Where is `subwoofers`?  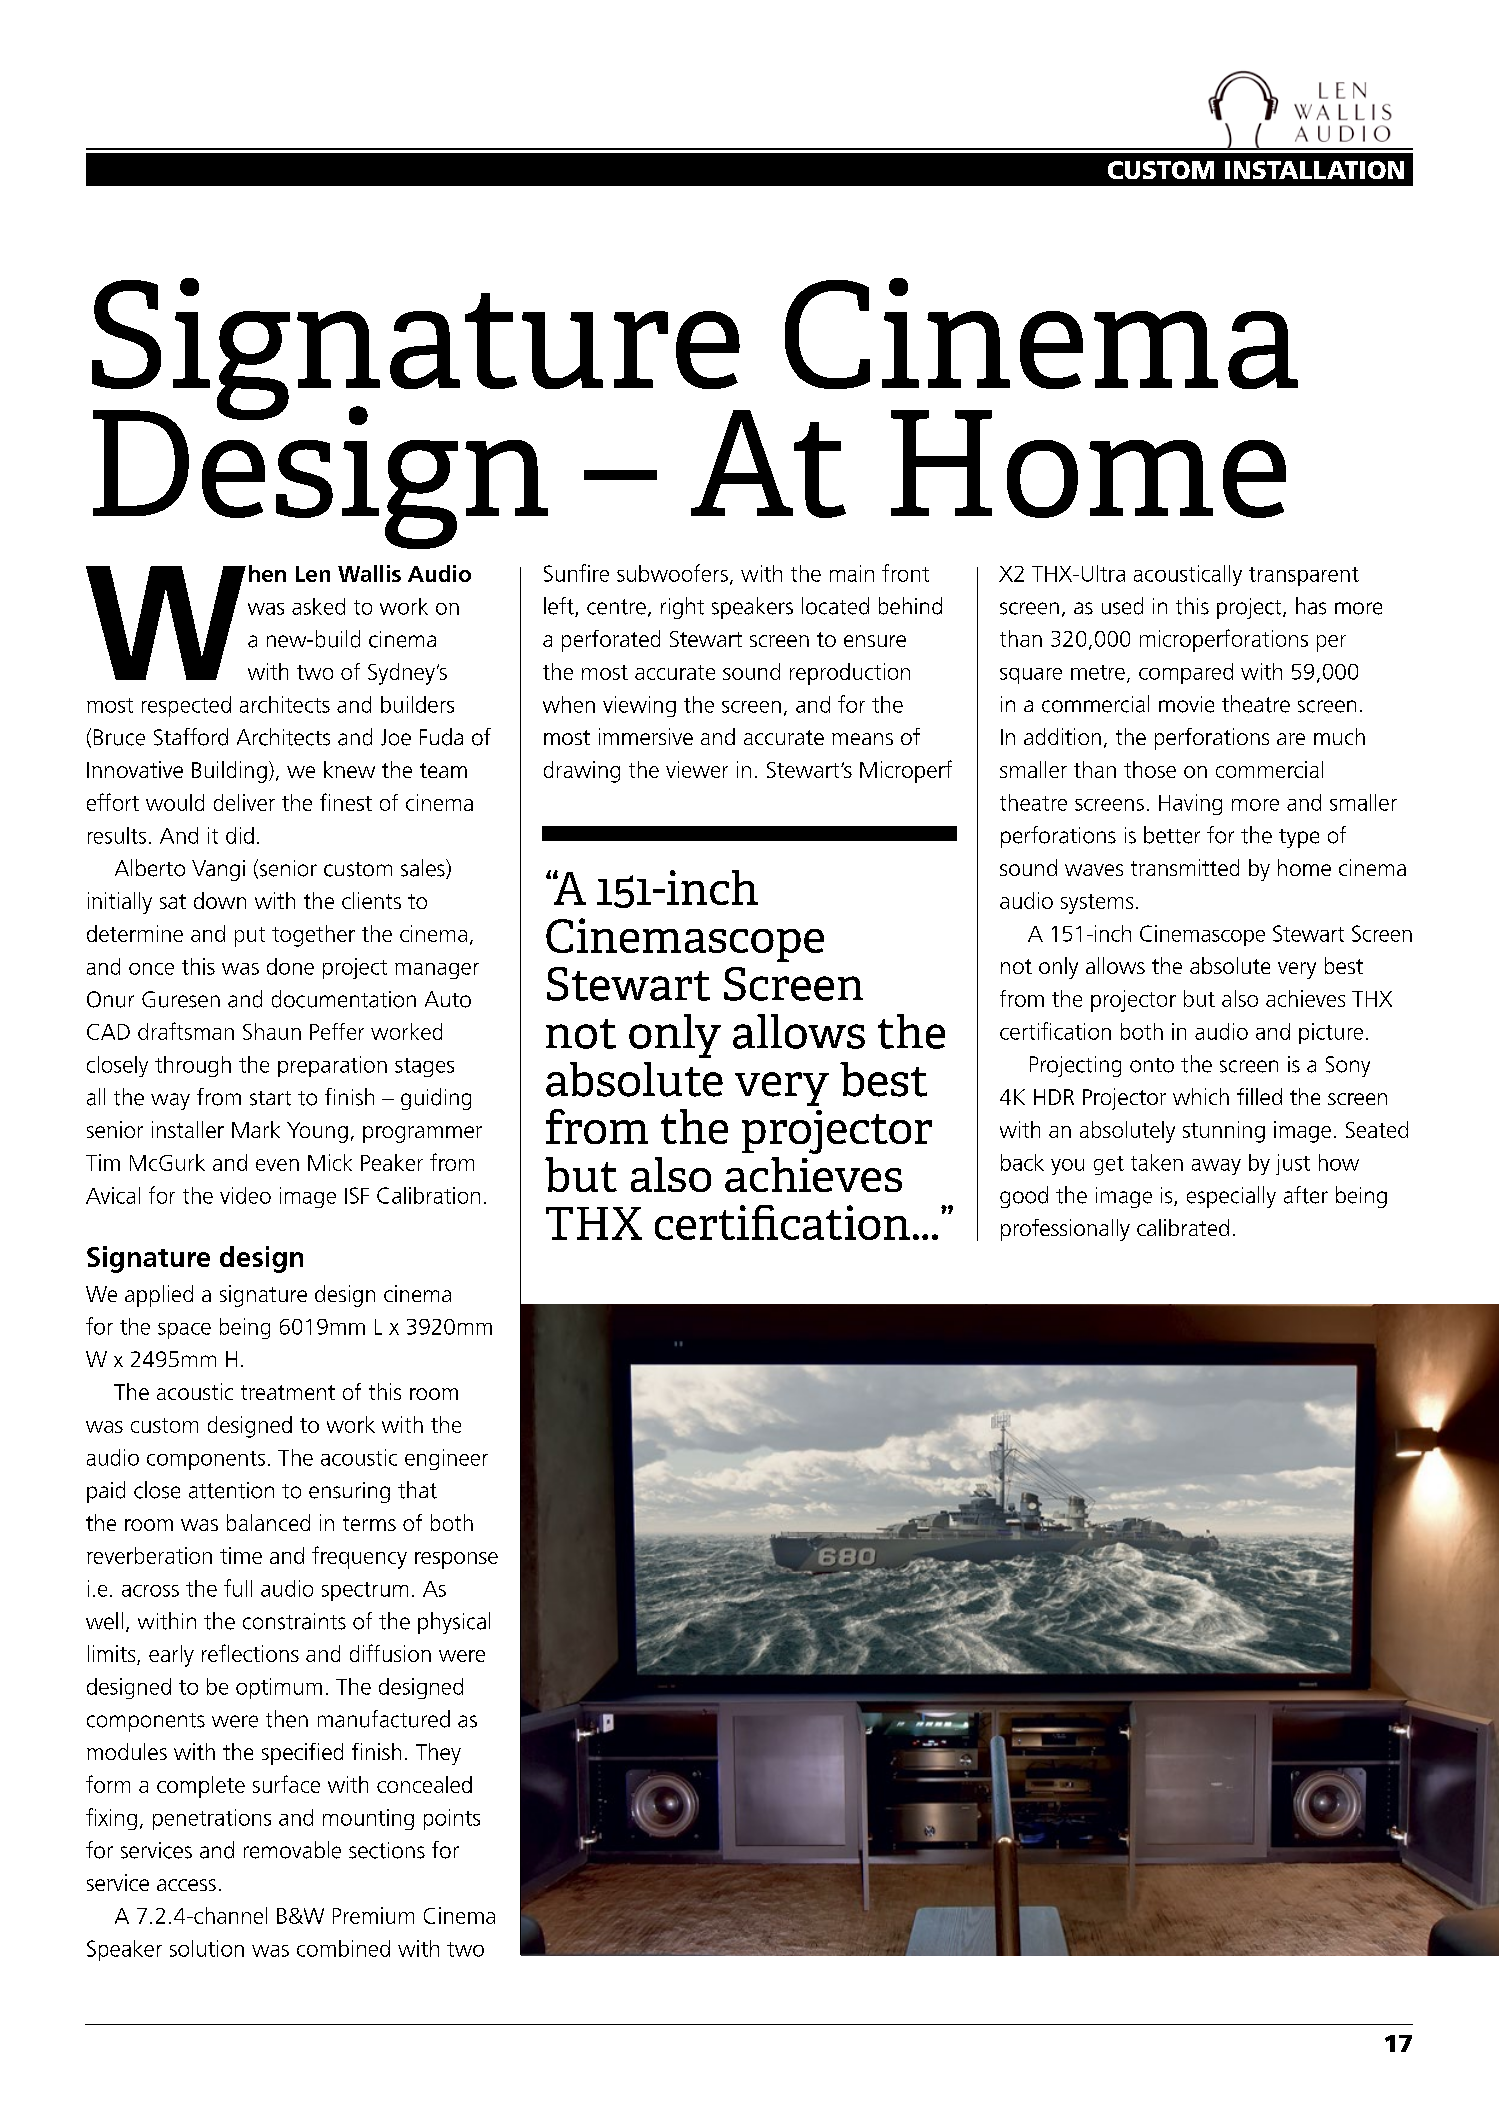
subwoofers is located at coordinates (672, 573).
